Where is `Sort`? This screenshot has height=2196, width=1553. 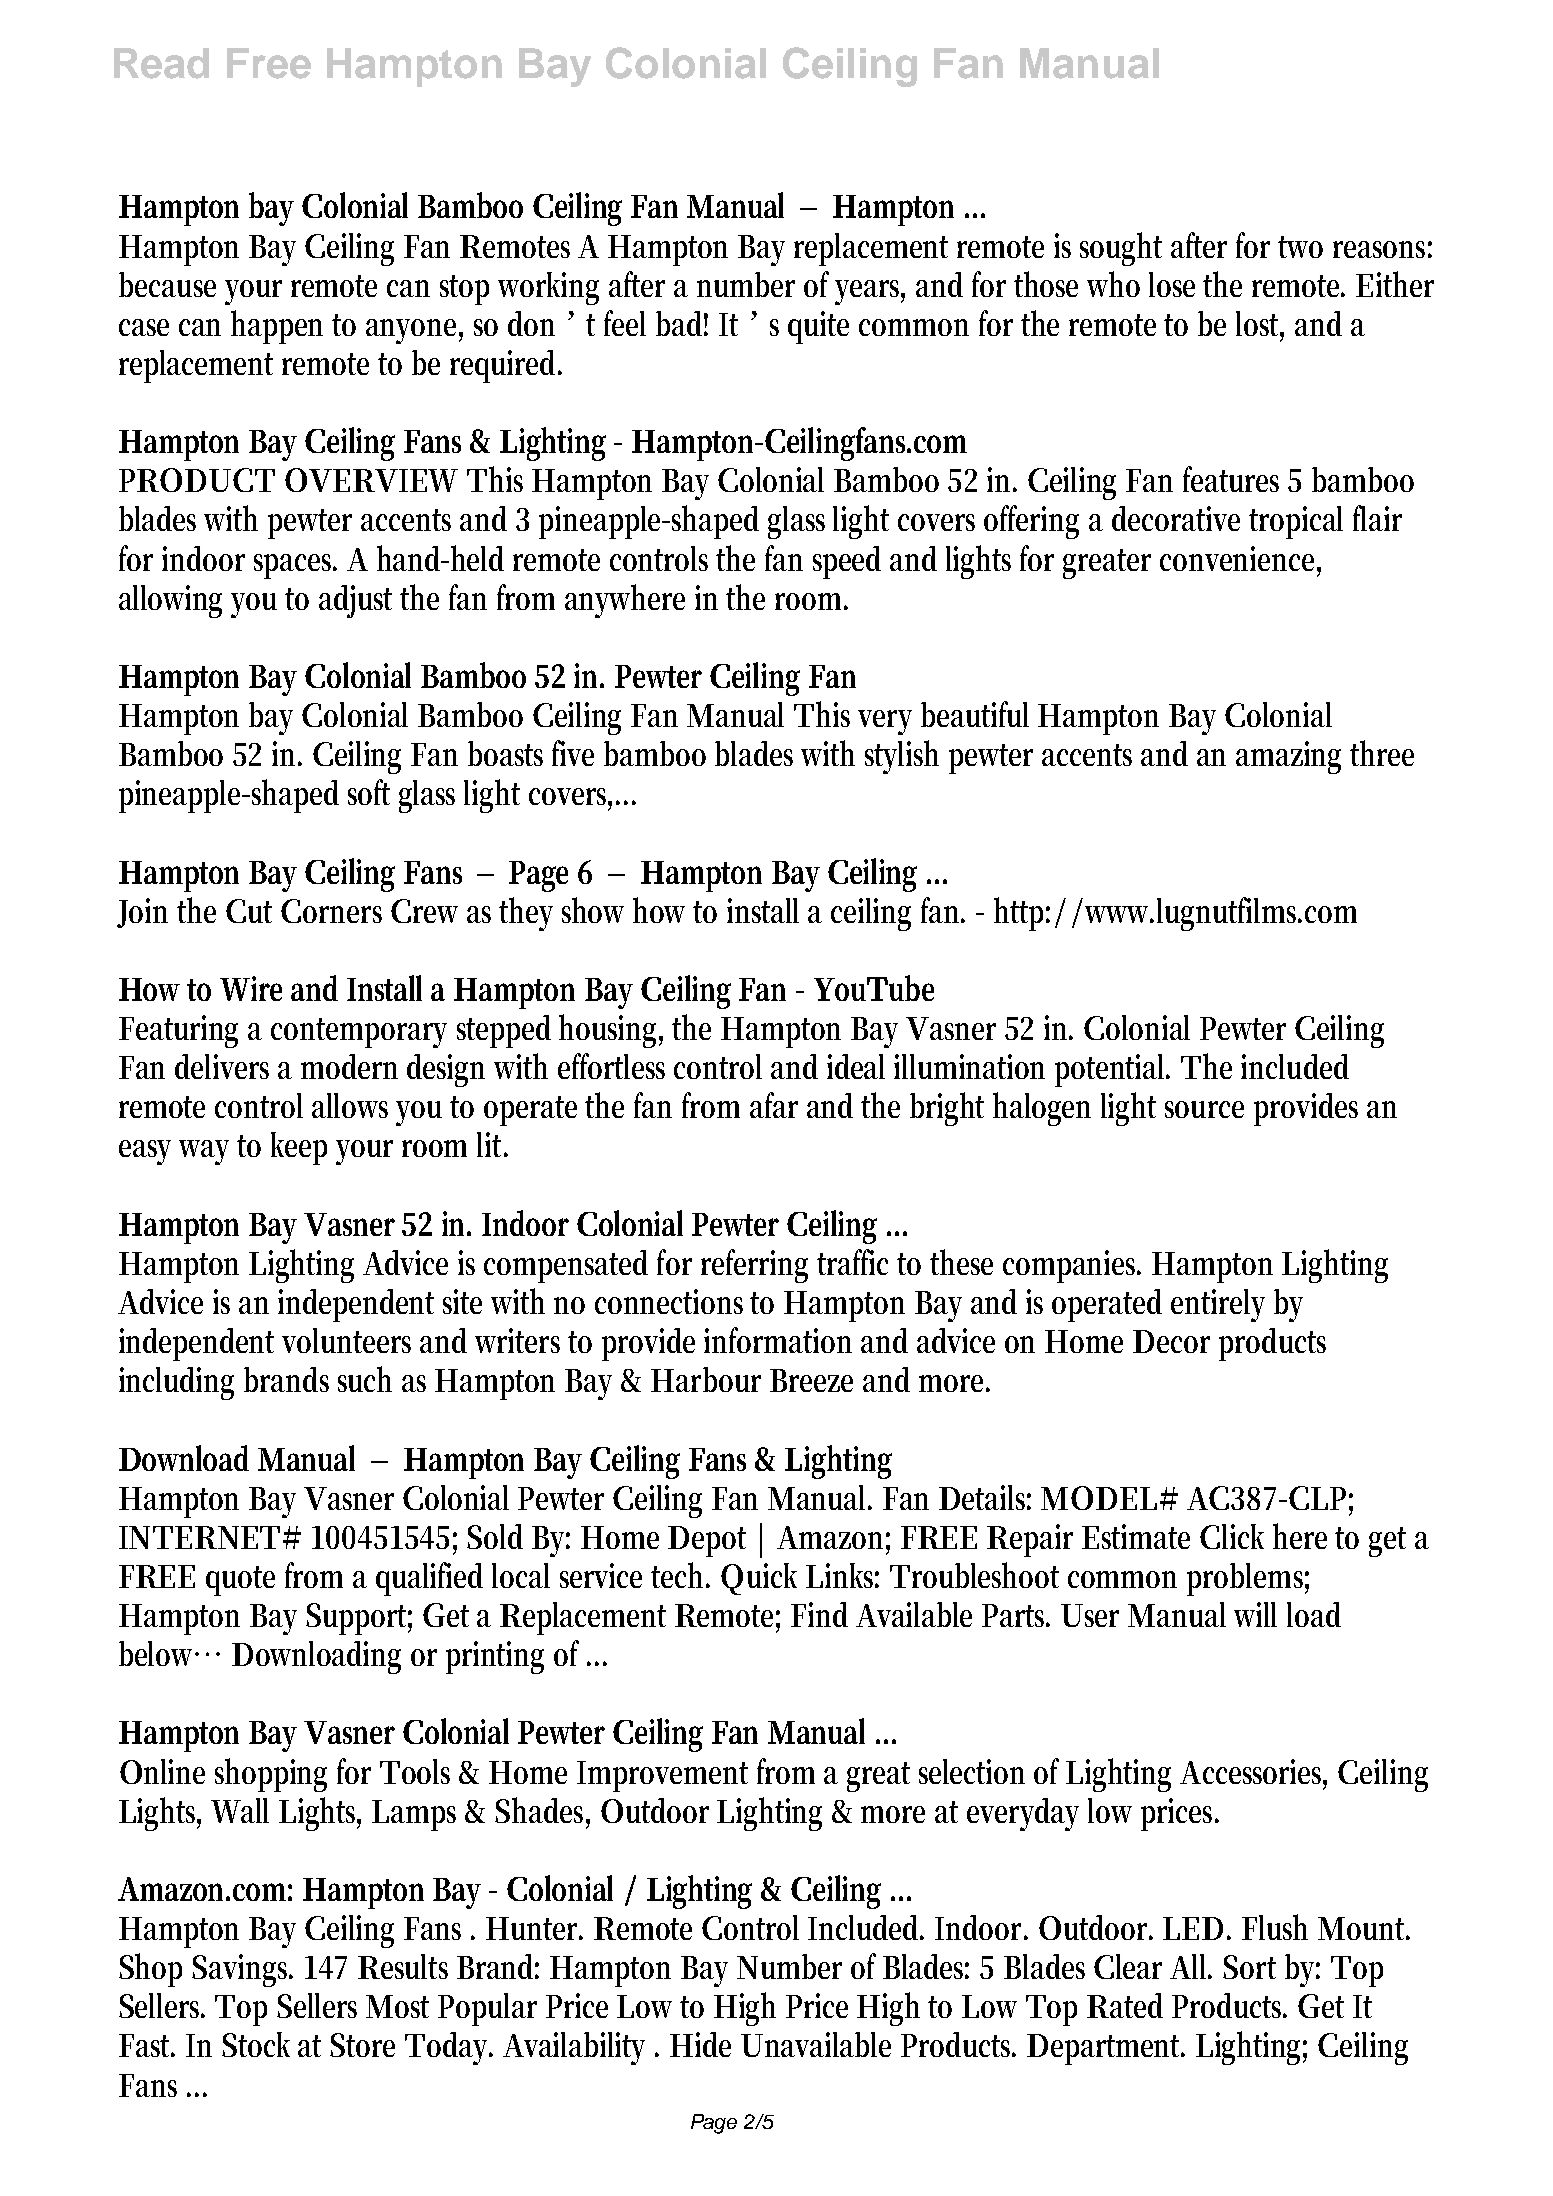 Sort is located at coordinates (1249, 1967).
